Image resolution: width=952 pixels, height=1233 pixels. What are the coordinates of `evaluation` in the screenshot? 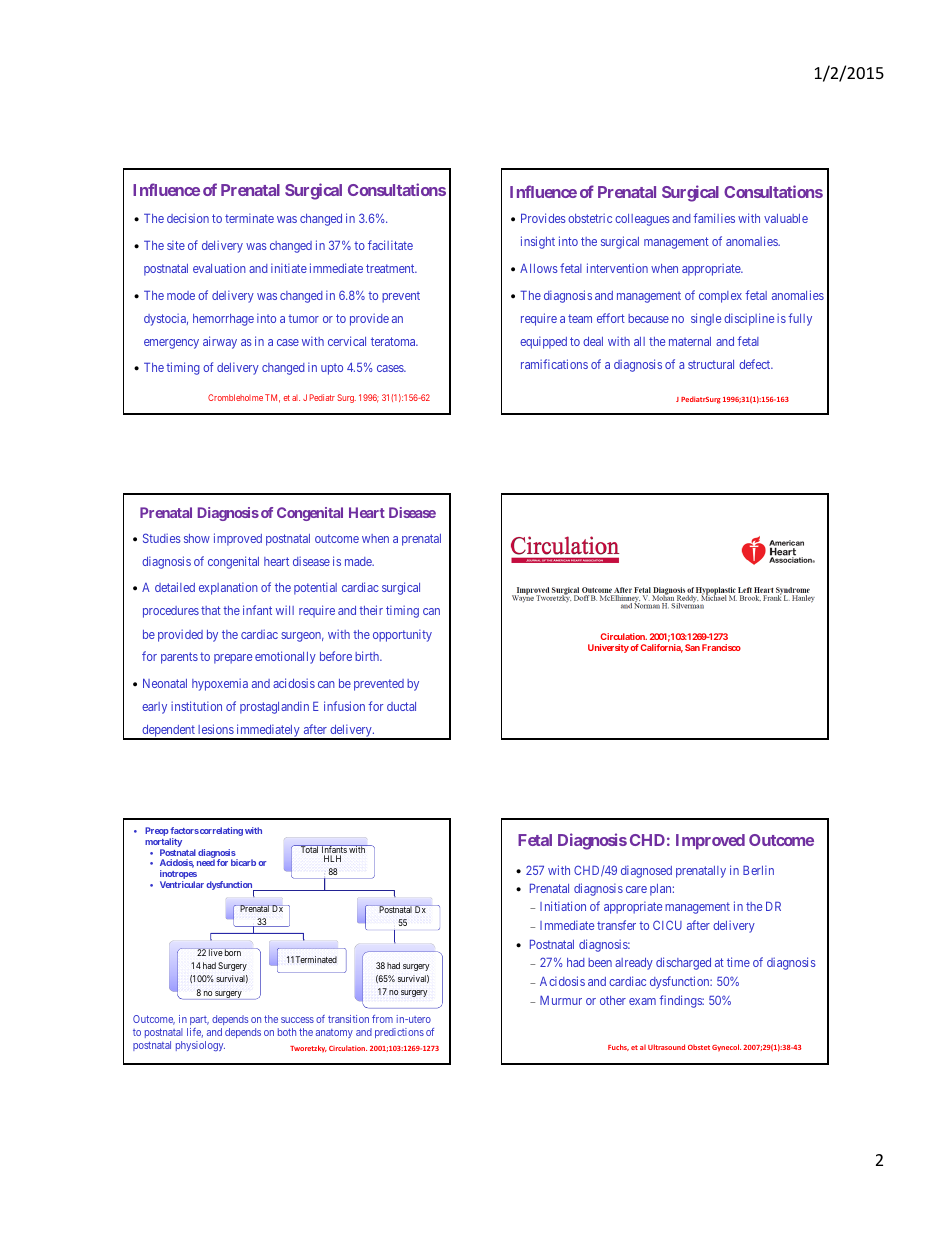 It's located at (219, 268).
